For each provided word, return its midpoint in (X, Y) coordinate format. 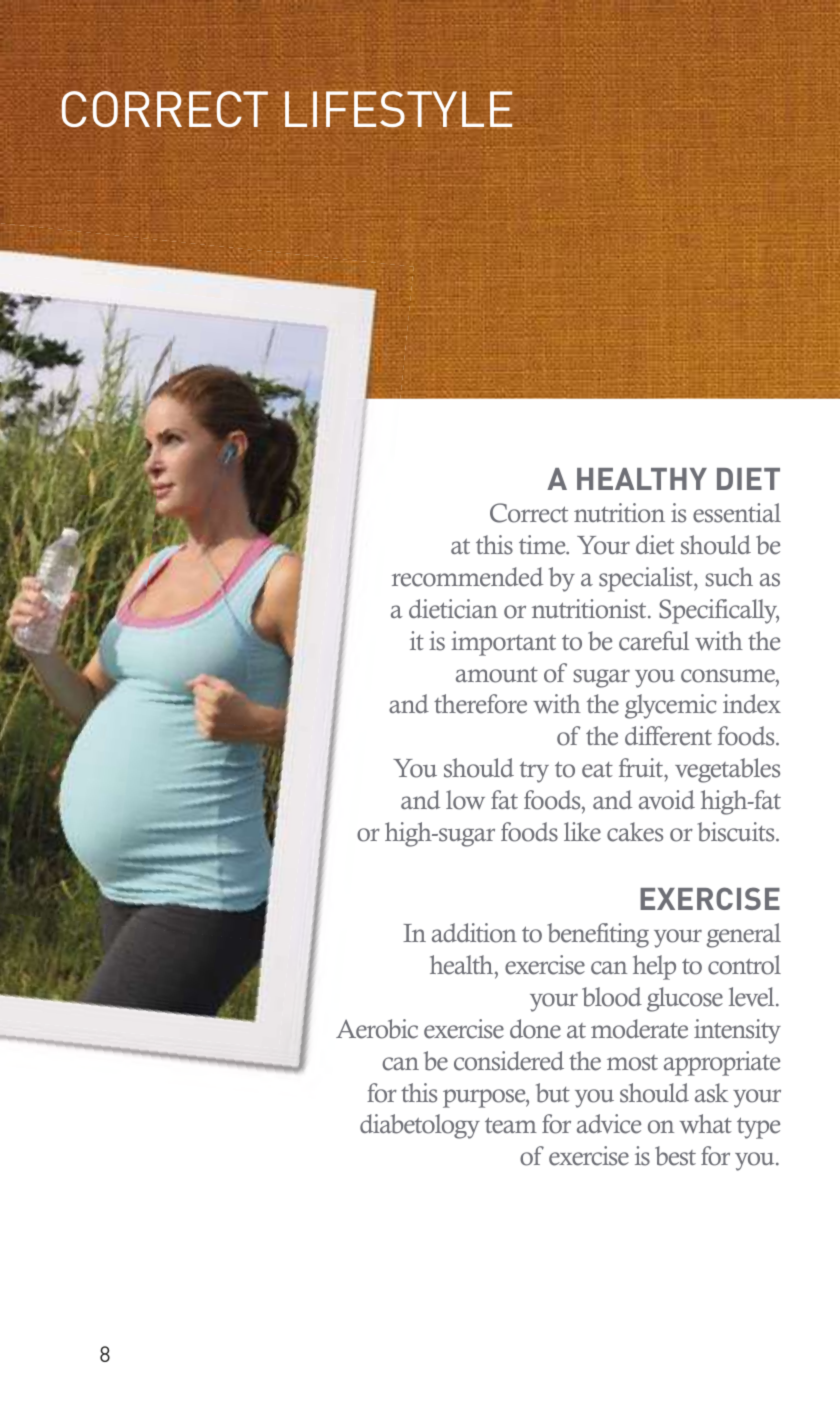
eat (597, 770)
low (465, 800)
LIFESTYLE (398, 109)
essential (737, 513)
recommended (467, 577)
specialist (647, 579)
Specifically (719, 611)
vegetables (727, 770)
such (729, 577)
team (511, 1125)
